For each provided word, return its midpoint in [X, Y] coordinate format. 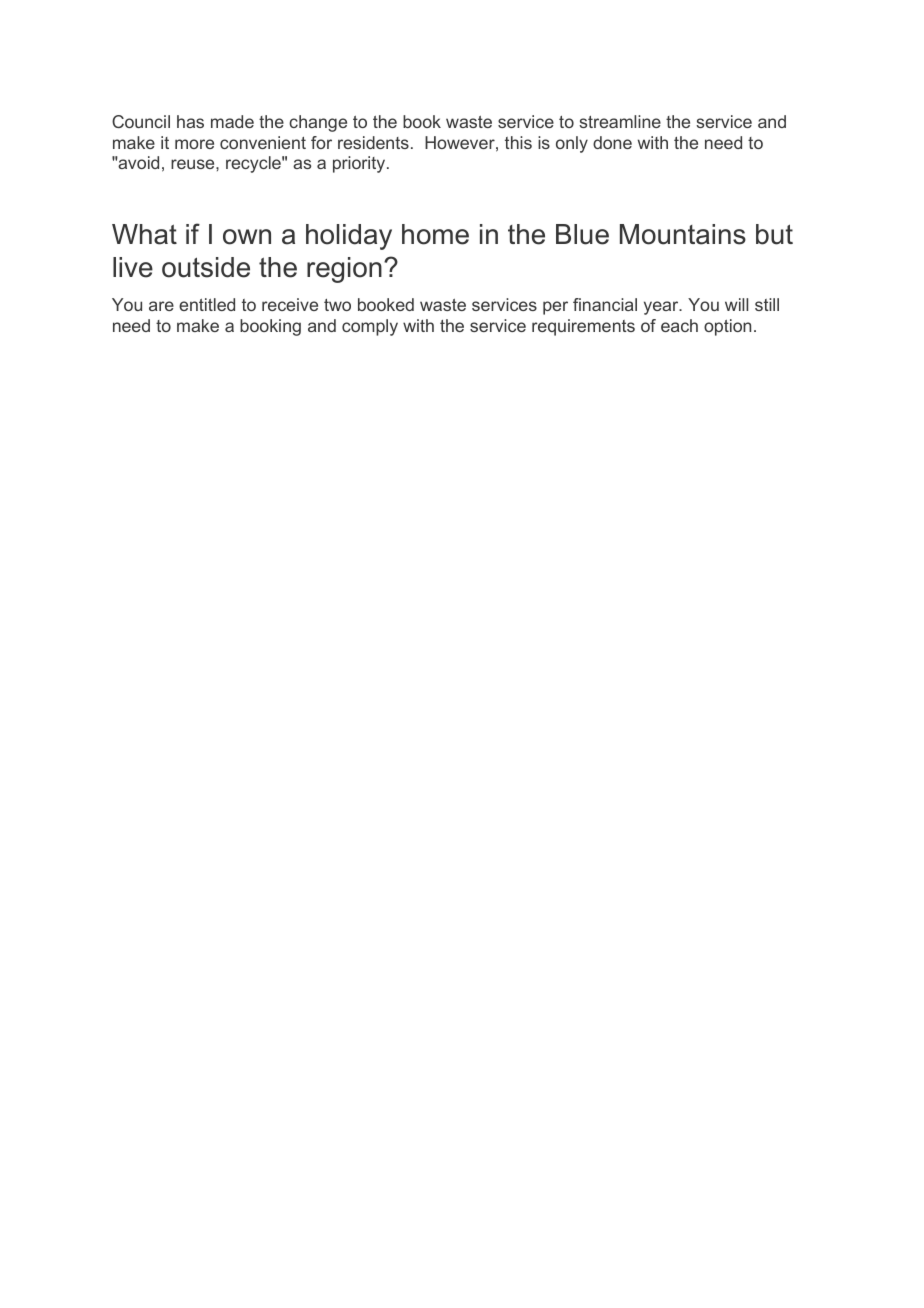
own [247, 237]
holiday [349, 237]
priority [360, 164]
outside [206, 267]
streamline [620, 121]
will [736, 304]
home [435, 234]
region [344, 270]
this [518, 142]
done [612, 142]
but [774, 234]
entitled [207, 304]
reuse [194, 164]
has [190, 121]
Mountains [683, 234]
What [144, 234]
